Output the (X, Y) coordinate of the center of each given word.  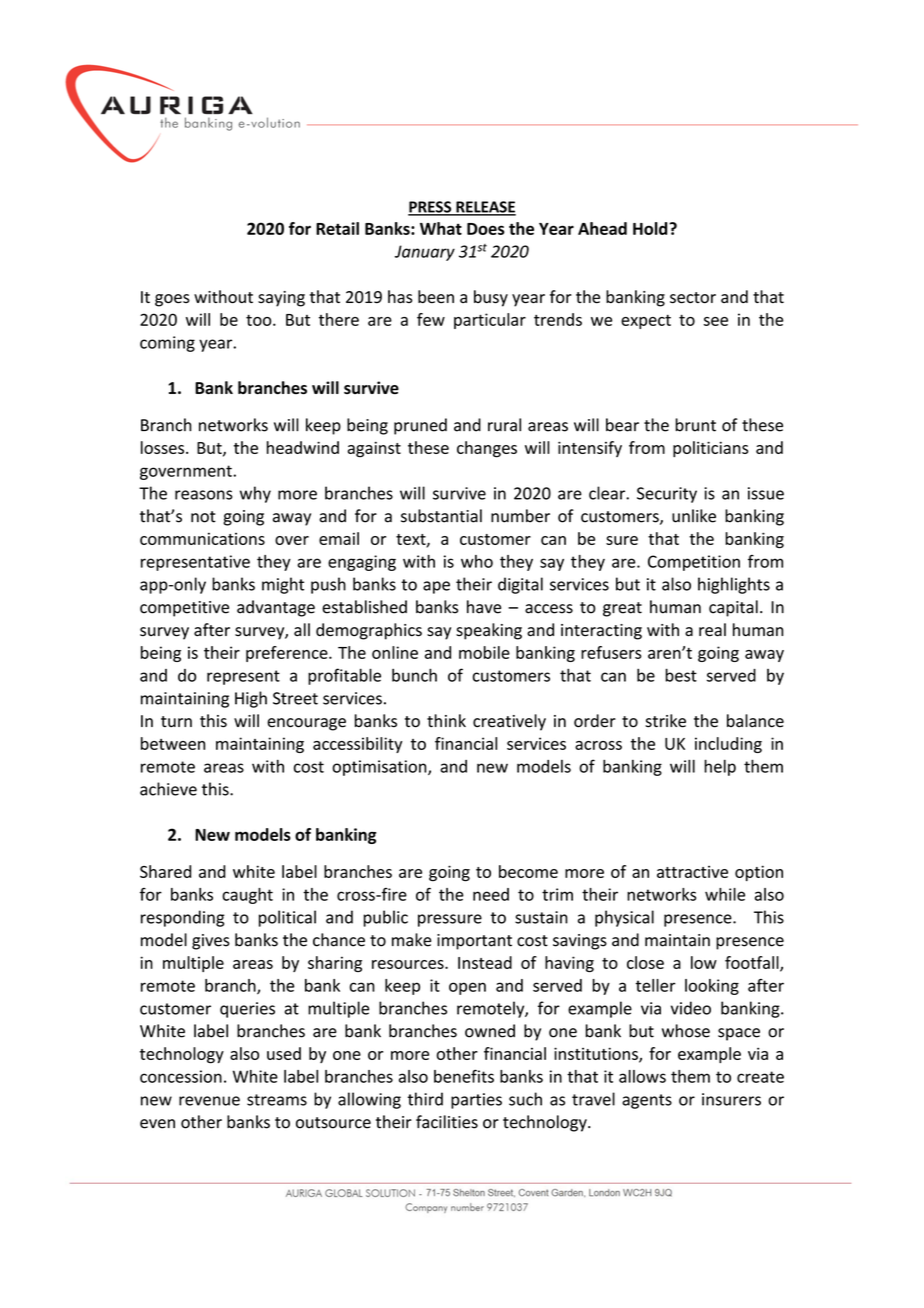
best (681, 675)
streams (277, 1100)
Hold (651, 228)
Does (486, 229)
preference (288, 654)
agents (647, 1101)
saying (281, 299)
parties (476, 1101)
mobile (484, 652)
